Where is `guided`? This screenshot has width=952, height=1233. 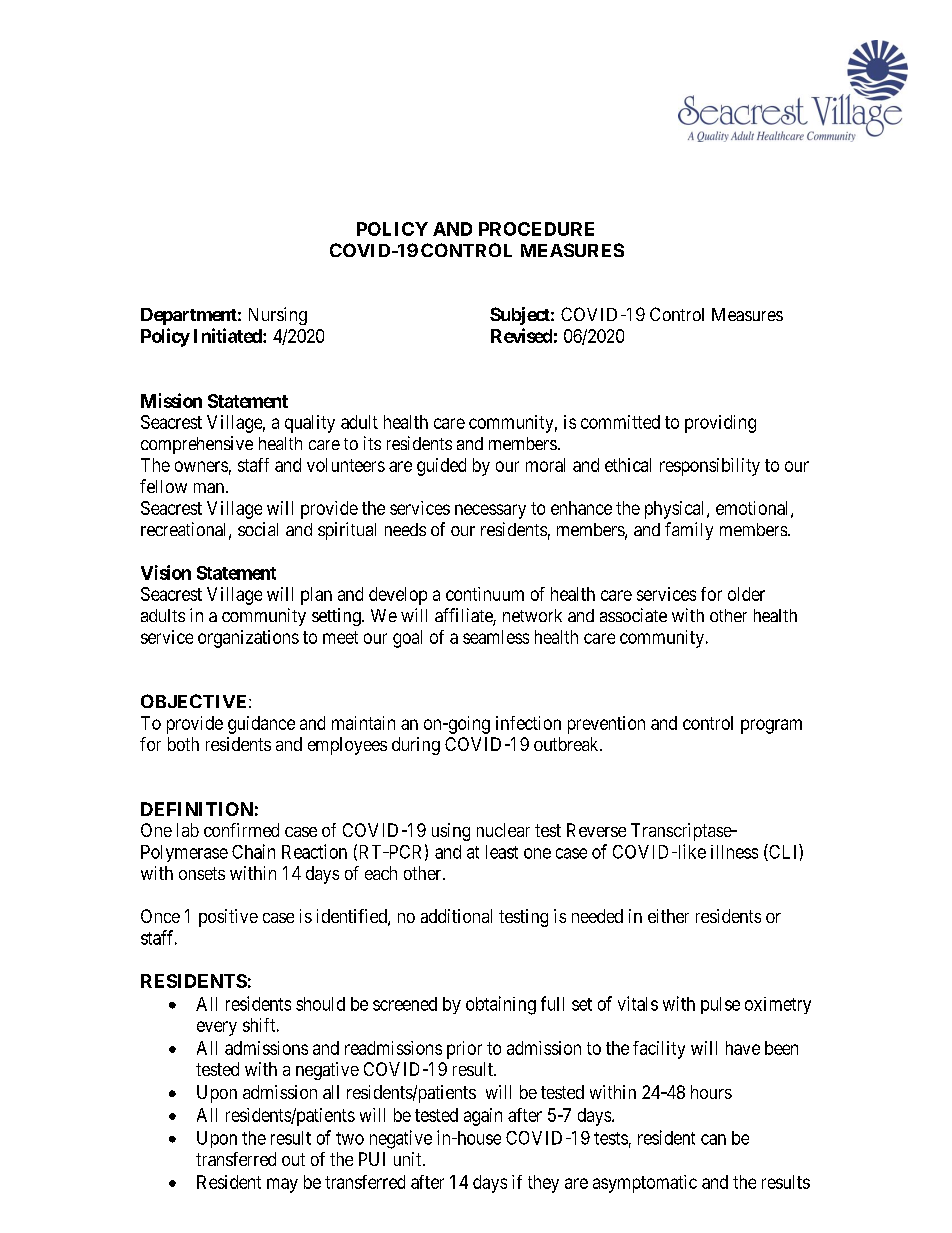 guided is located at coordinates (441, 467).
